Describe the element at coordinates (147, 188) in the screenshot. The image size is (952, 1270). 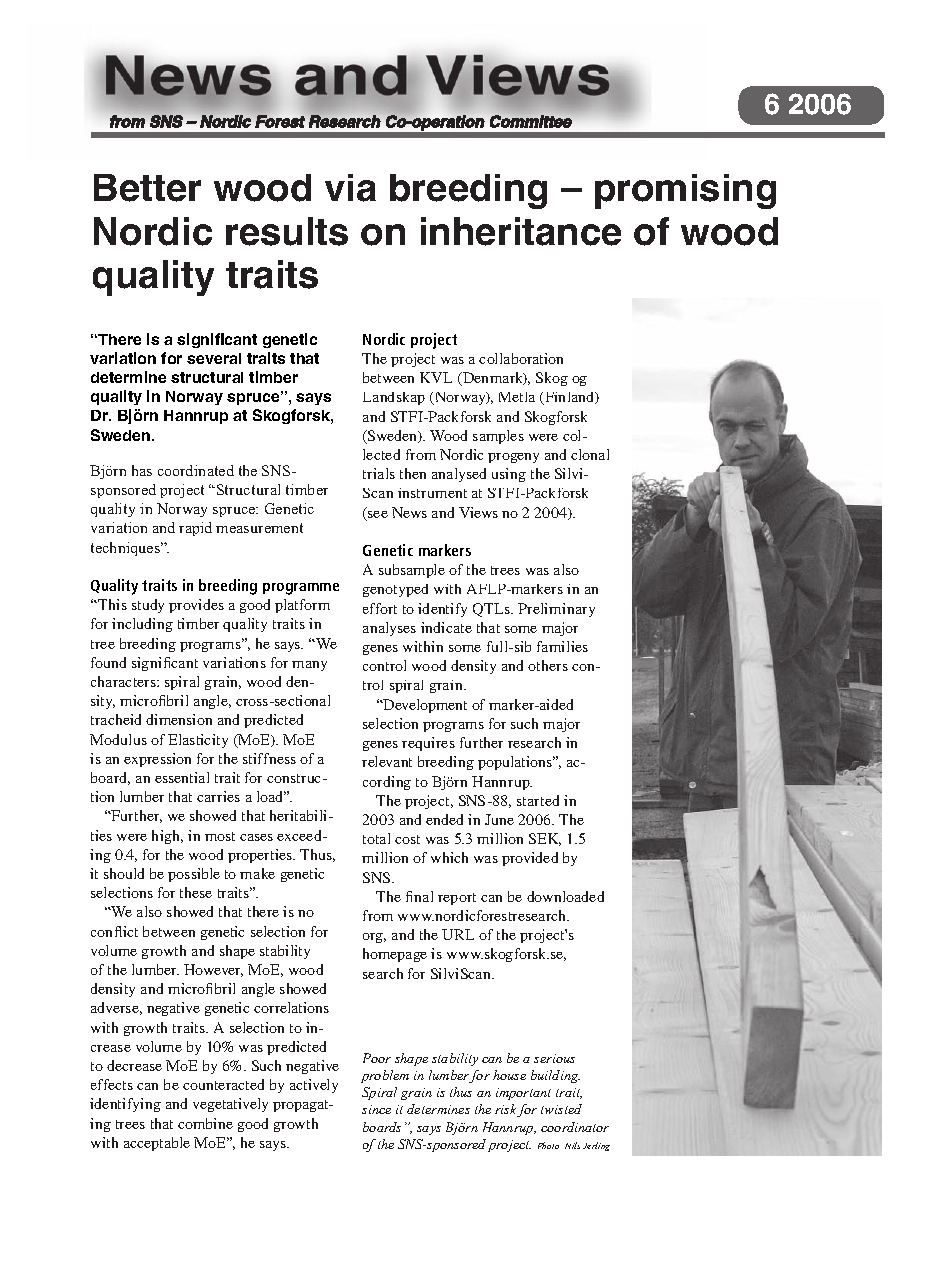
I see `Better` at that location.
